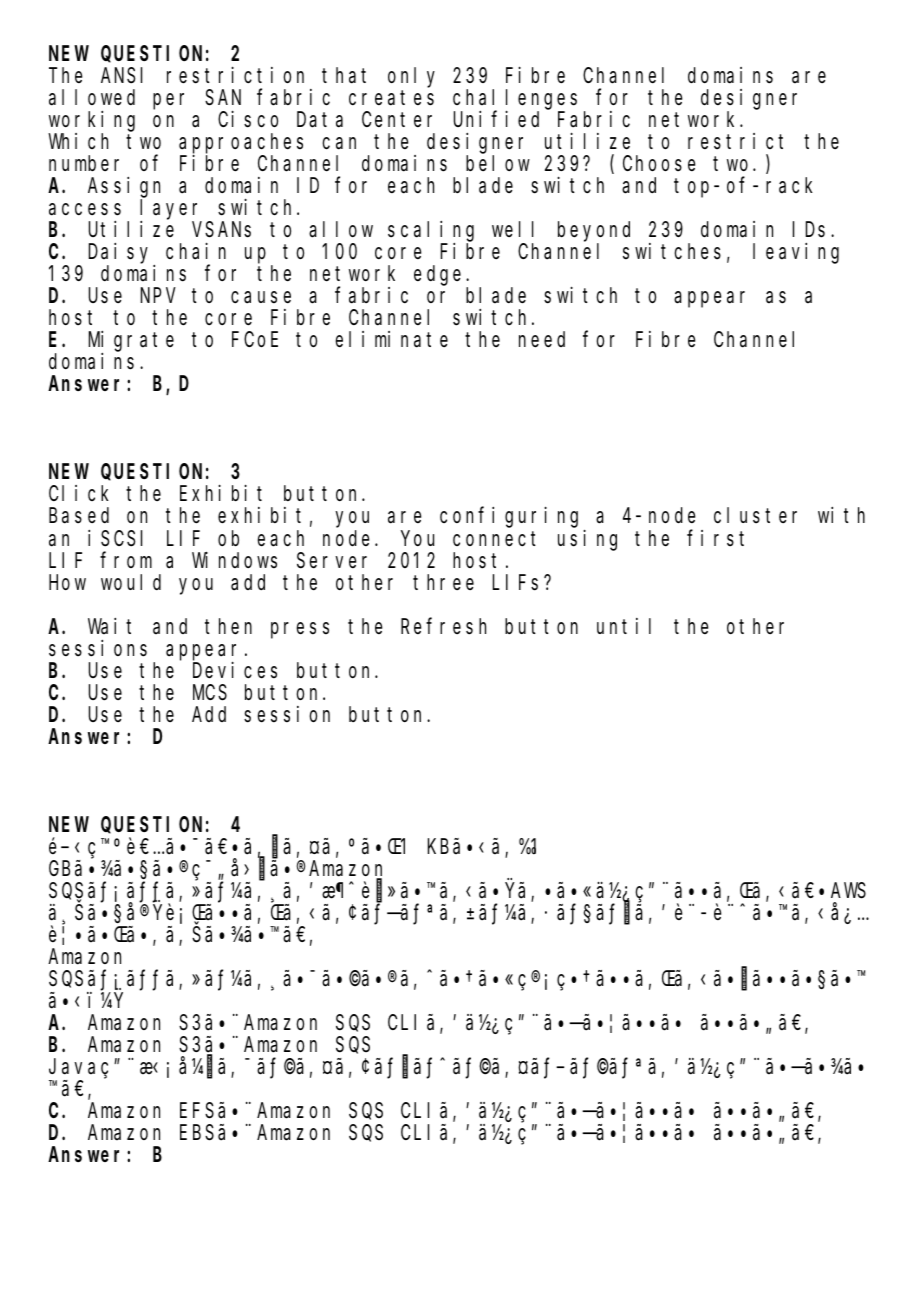 The width and height of the document is (924, 1308). Describe the element at coordinates (210, 693) in the document. I see `MCS` at that location.
